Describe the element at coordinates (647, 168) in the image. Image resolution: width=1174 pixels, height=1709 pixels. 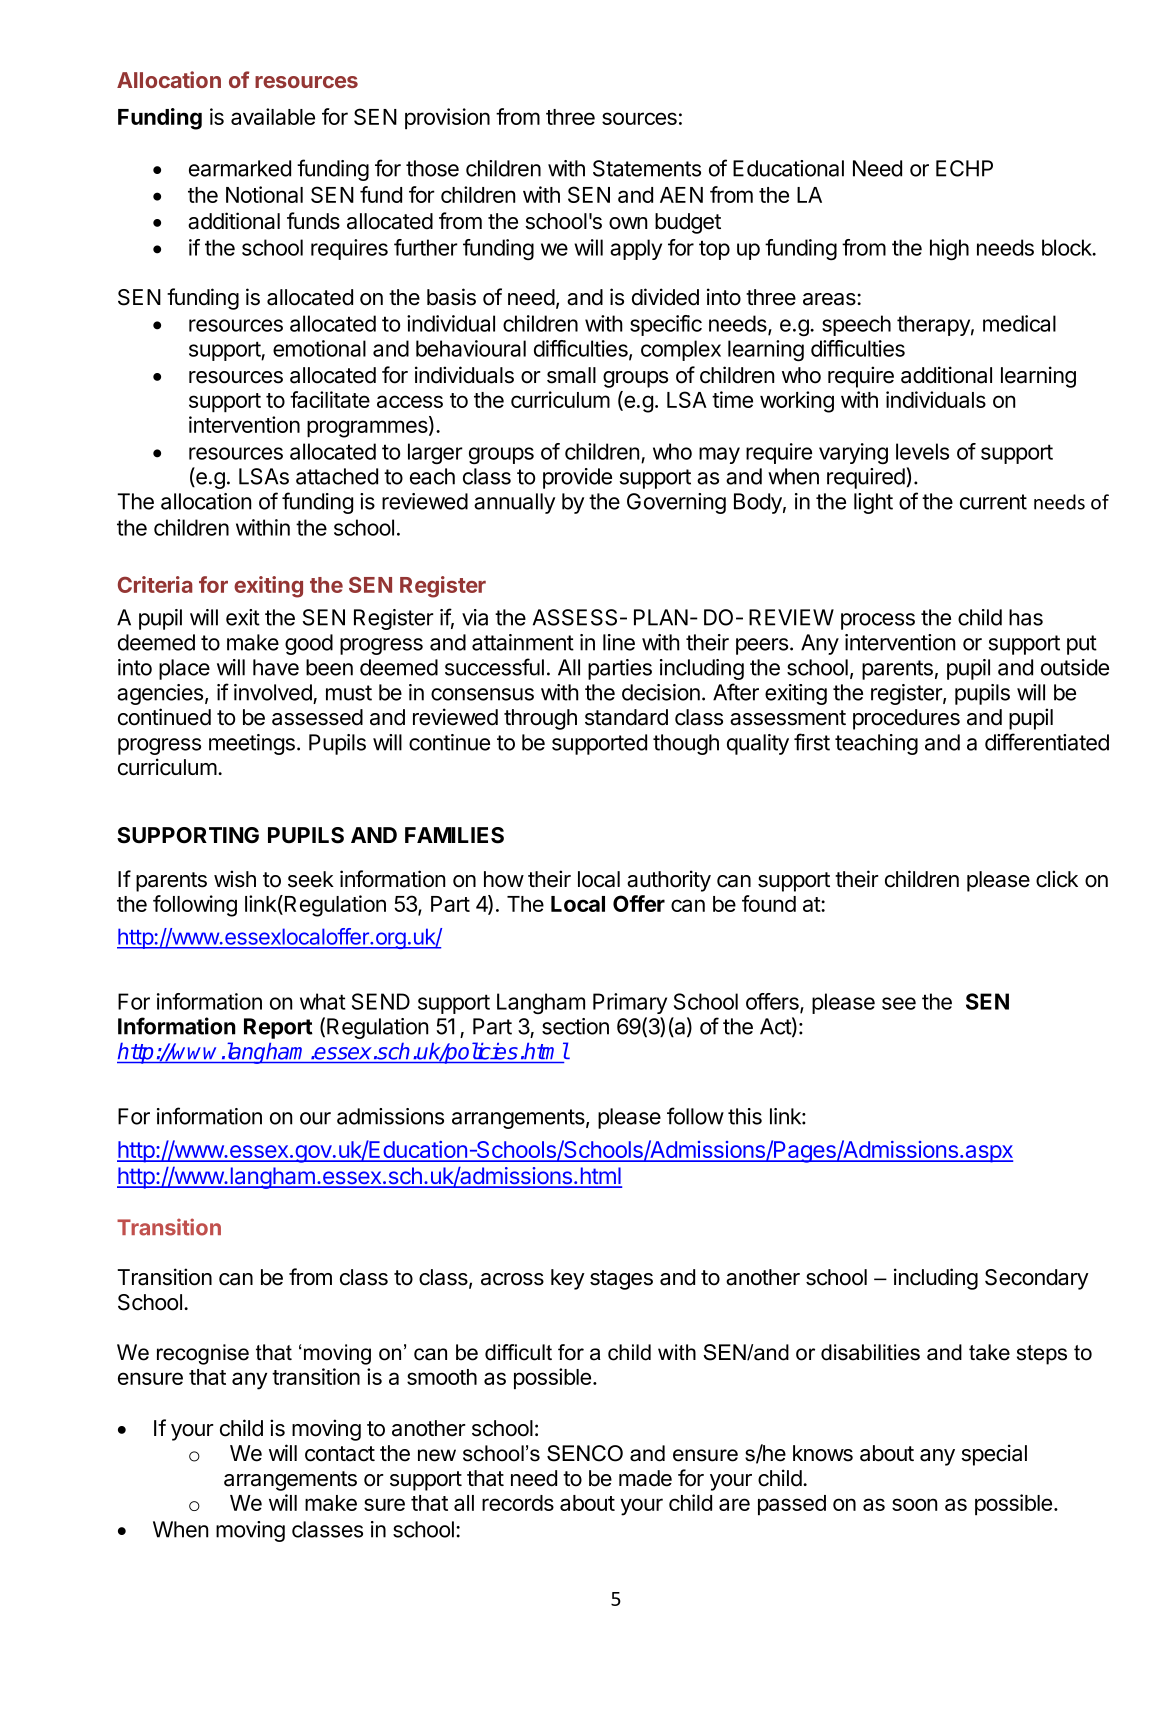
I see `Statements` at that location.
